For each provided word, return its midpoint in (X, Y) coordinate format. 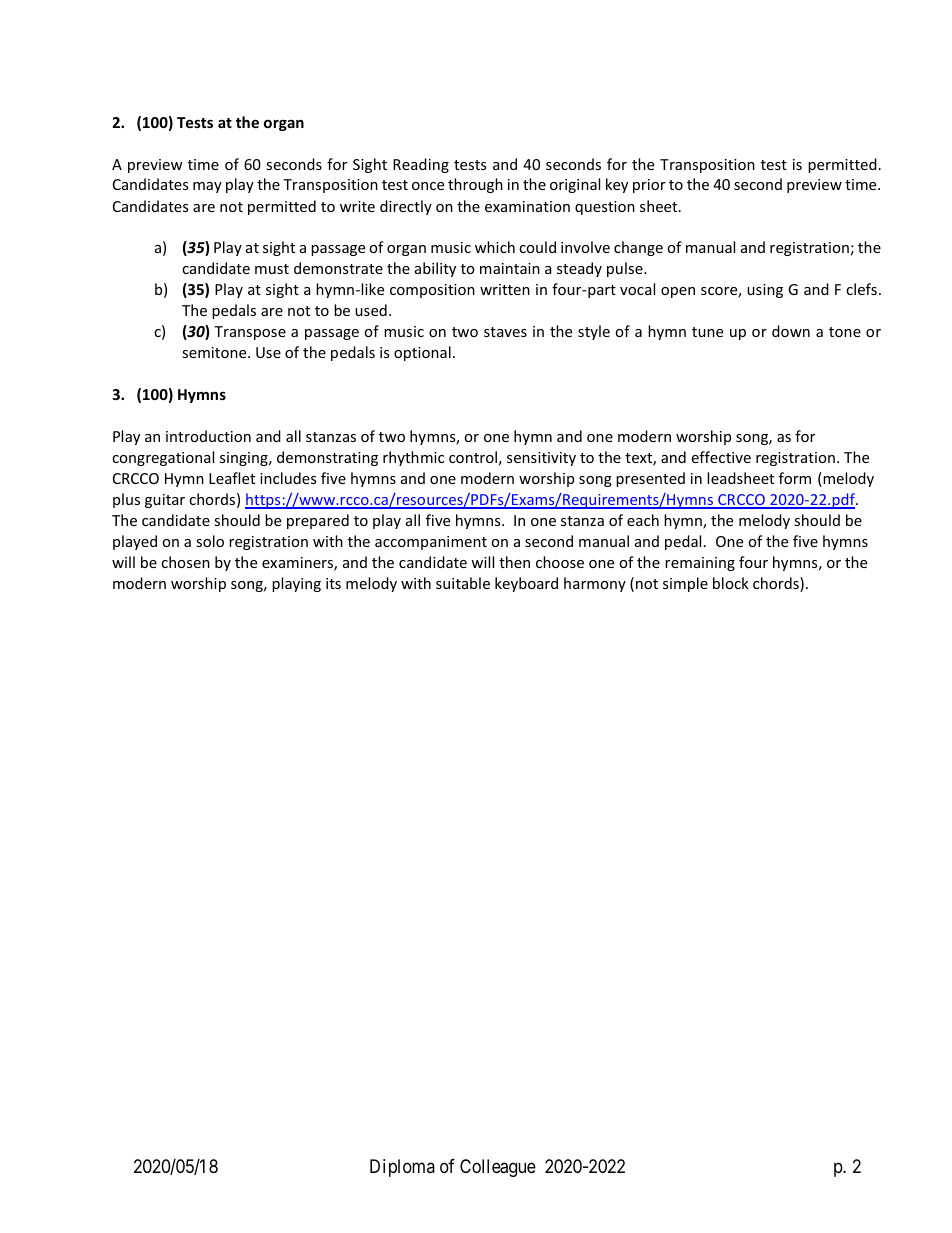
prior (649, 186)
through (475, 185)
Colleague (498, 1168)
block (731, 583)
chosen (185, 562)
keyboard (526, 584)
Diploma (402, 1168)
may (207, 187)
